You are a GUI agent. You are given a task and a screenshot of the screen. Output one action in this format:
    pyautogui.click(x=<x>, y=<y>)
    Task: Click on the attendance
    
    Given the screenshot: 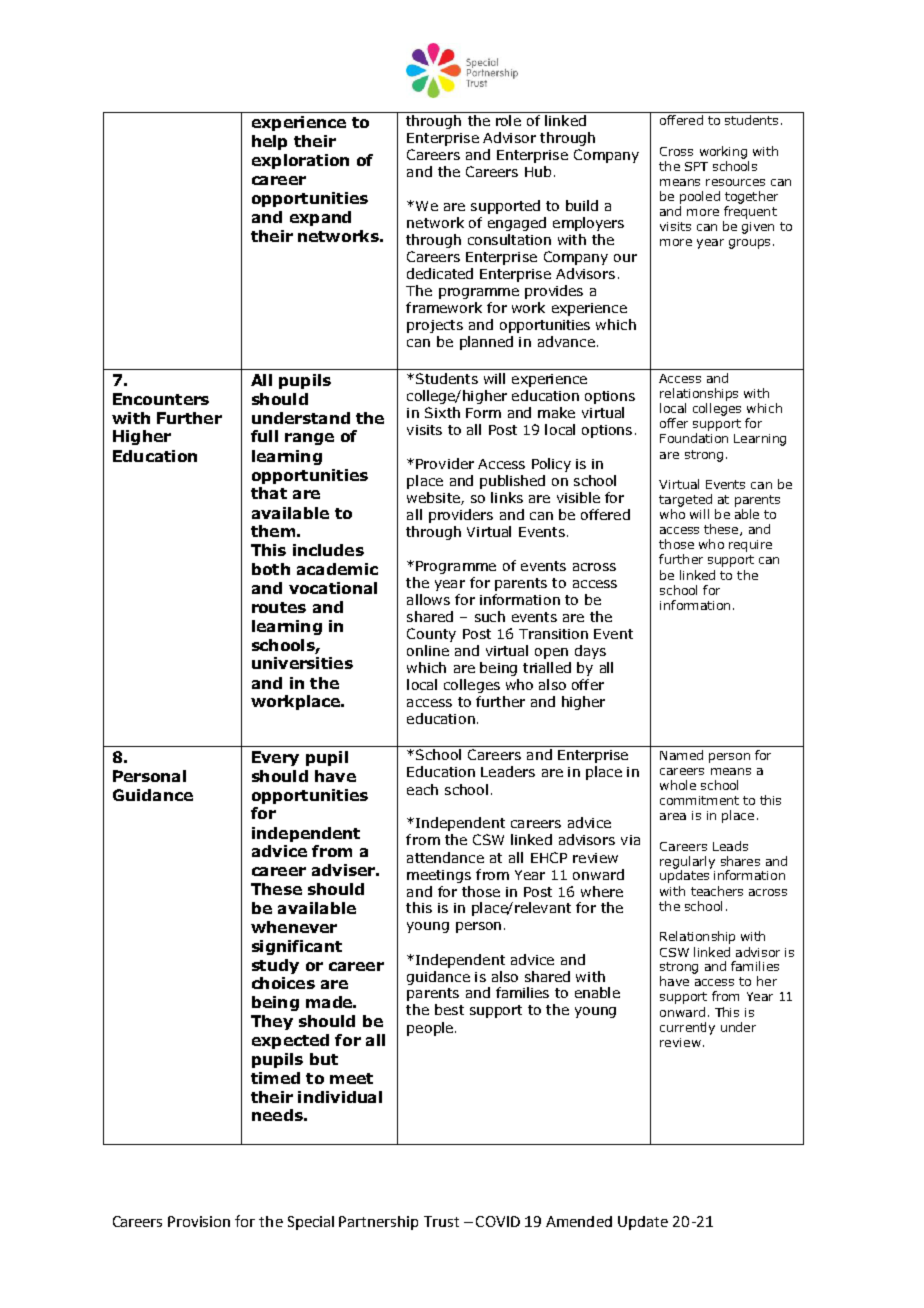 What is the action you would take?
    pyautogui.click(x=445, y=857)
